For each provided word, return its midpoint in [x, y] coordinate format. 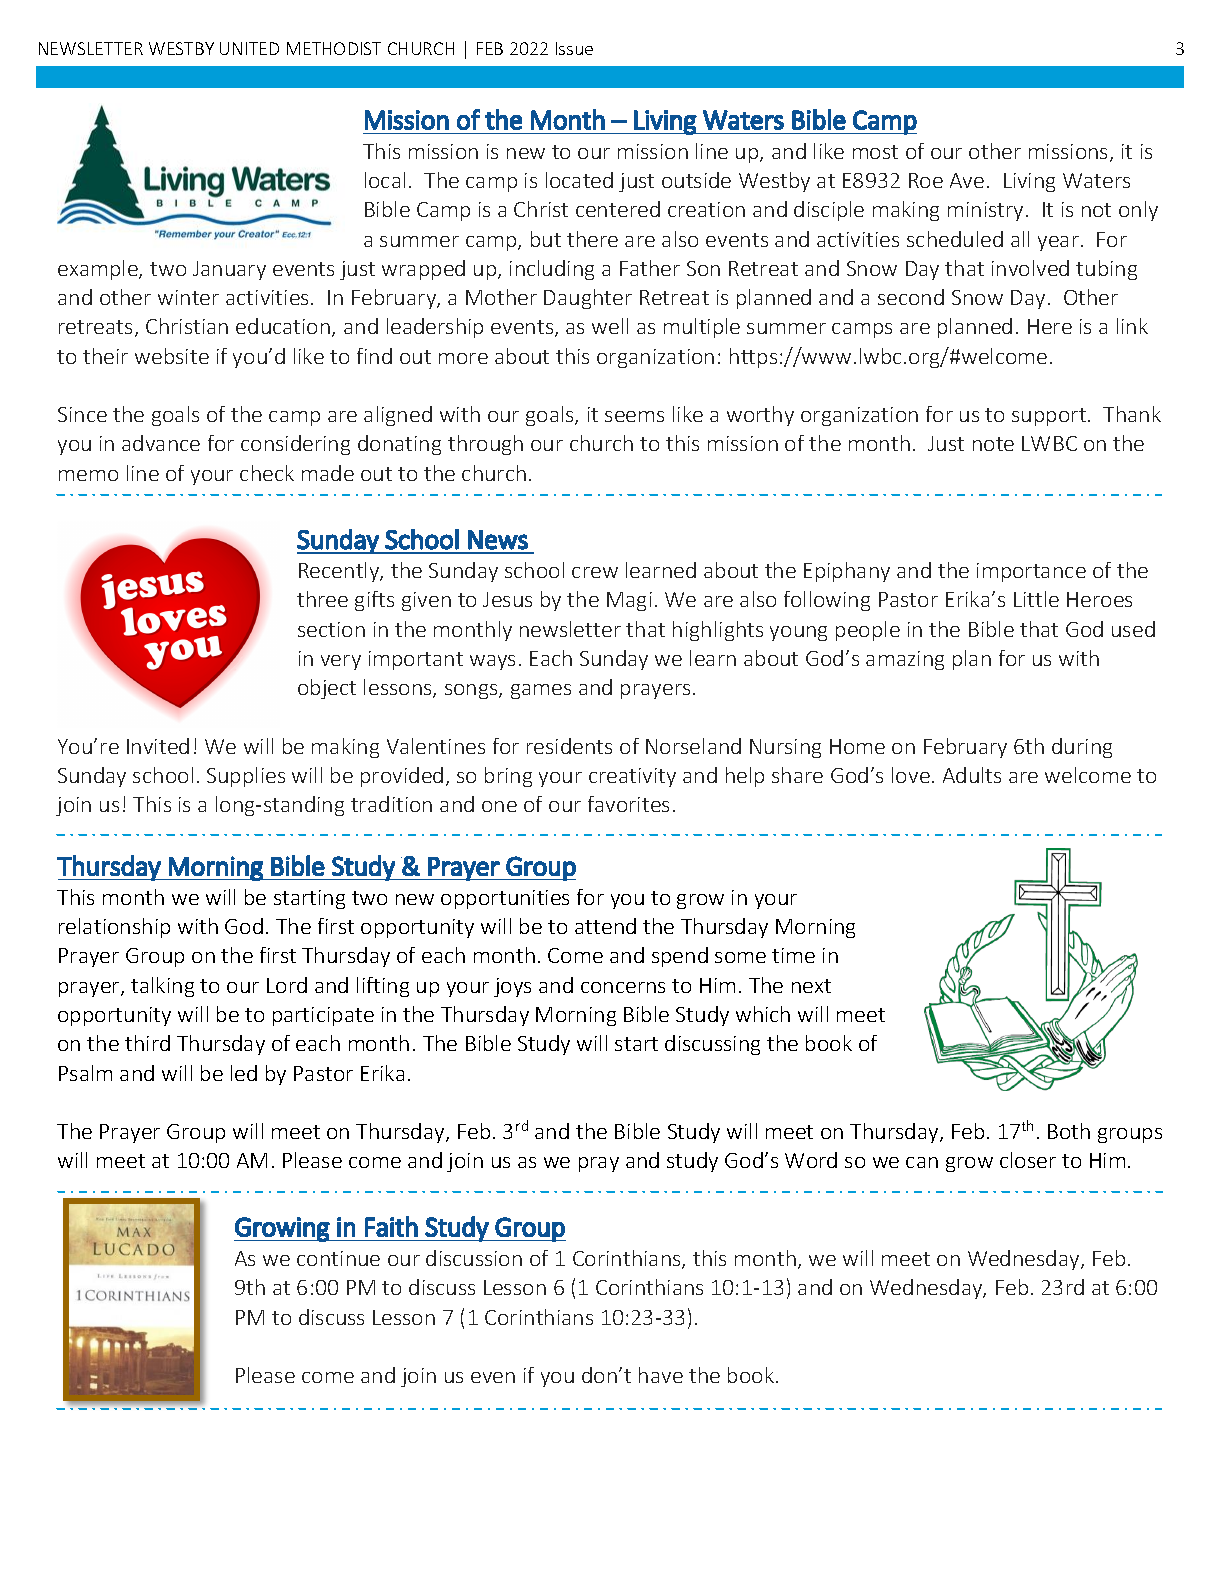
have [661, 1375]
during [1082, 748]
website [172, 356]
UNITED [249, 48]
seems [634, 416]
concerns [623, 987]
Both [1069, 1131]
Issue [574, 48]
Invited [158, 746]
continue [338, 1258]
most [875, 152]
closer [1028, 1160]
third [147, 1043]
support [1050, 417]
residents [569, 746]
